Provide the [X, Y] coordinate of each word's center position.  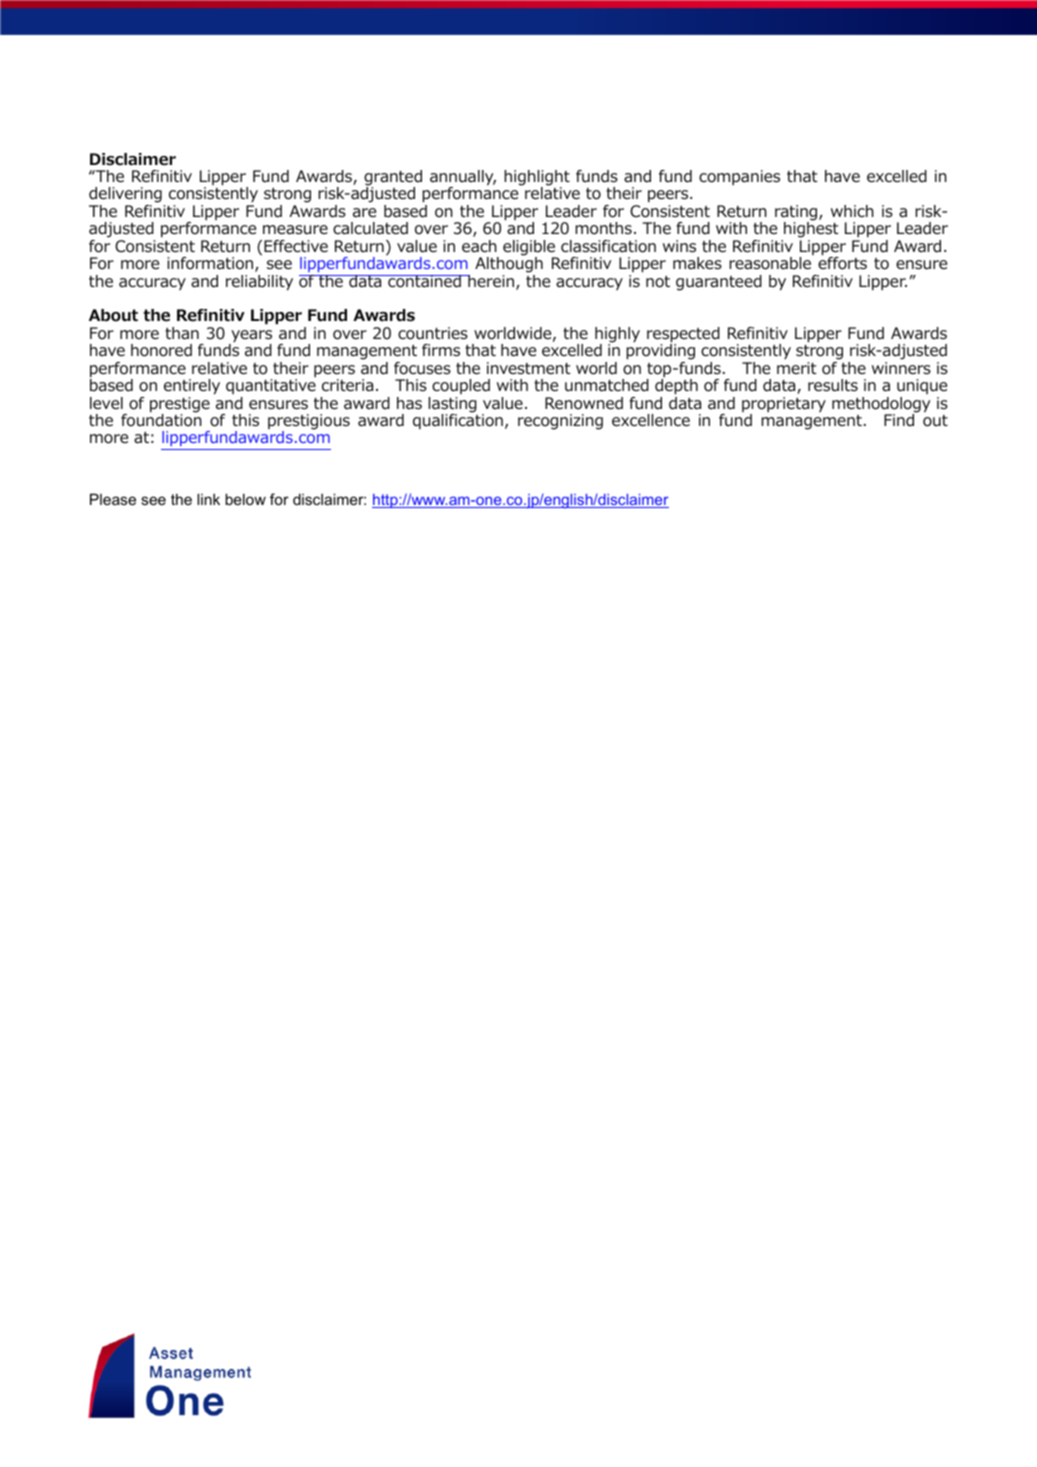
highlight [537, 179]
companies [739, 177]
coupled [461, 386]
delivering [126, 196]
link [208, 499]
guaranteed [719, 283]
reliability [259, 283]
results [833, 385]
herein [491, 282]
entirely [192, 387]
